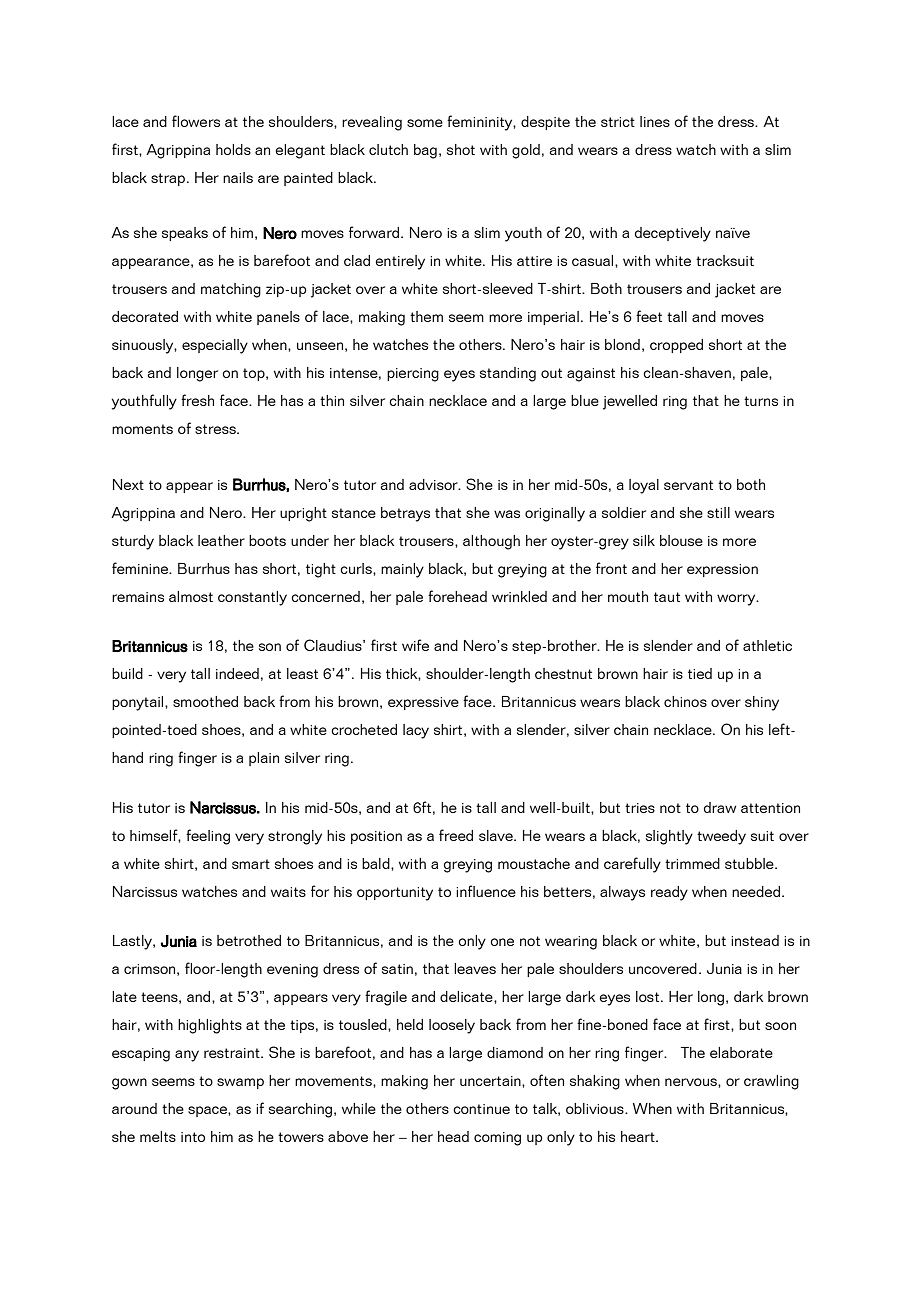  Describe the element at coordinates (413, 375) in the document. I see `piercing` at that location.
